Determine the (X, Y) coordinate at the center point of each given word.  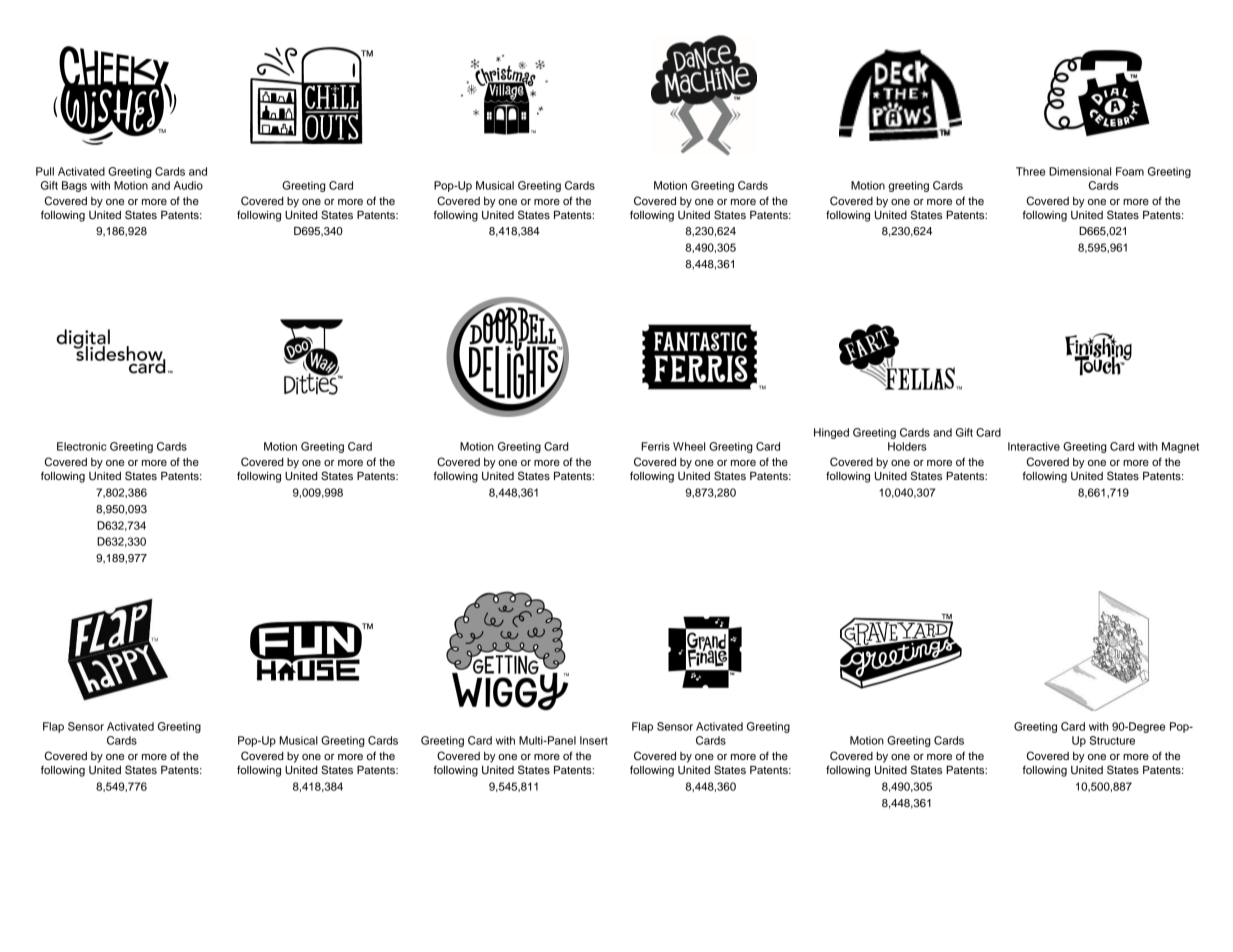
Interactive (1034, 446)
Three (1030, 171)
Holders (907, 446)
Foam (1130, 171)
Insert (594, 740)
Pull (45, 171)
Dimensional (1080, 171)
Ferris (655, 446)
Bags (74, 186)
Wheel (689, 446)
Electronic (81, 446)
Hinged (831, 433)
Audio (188, 185)
